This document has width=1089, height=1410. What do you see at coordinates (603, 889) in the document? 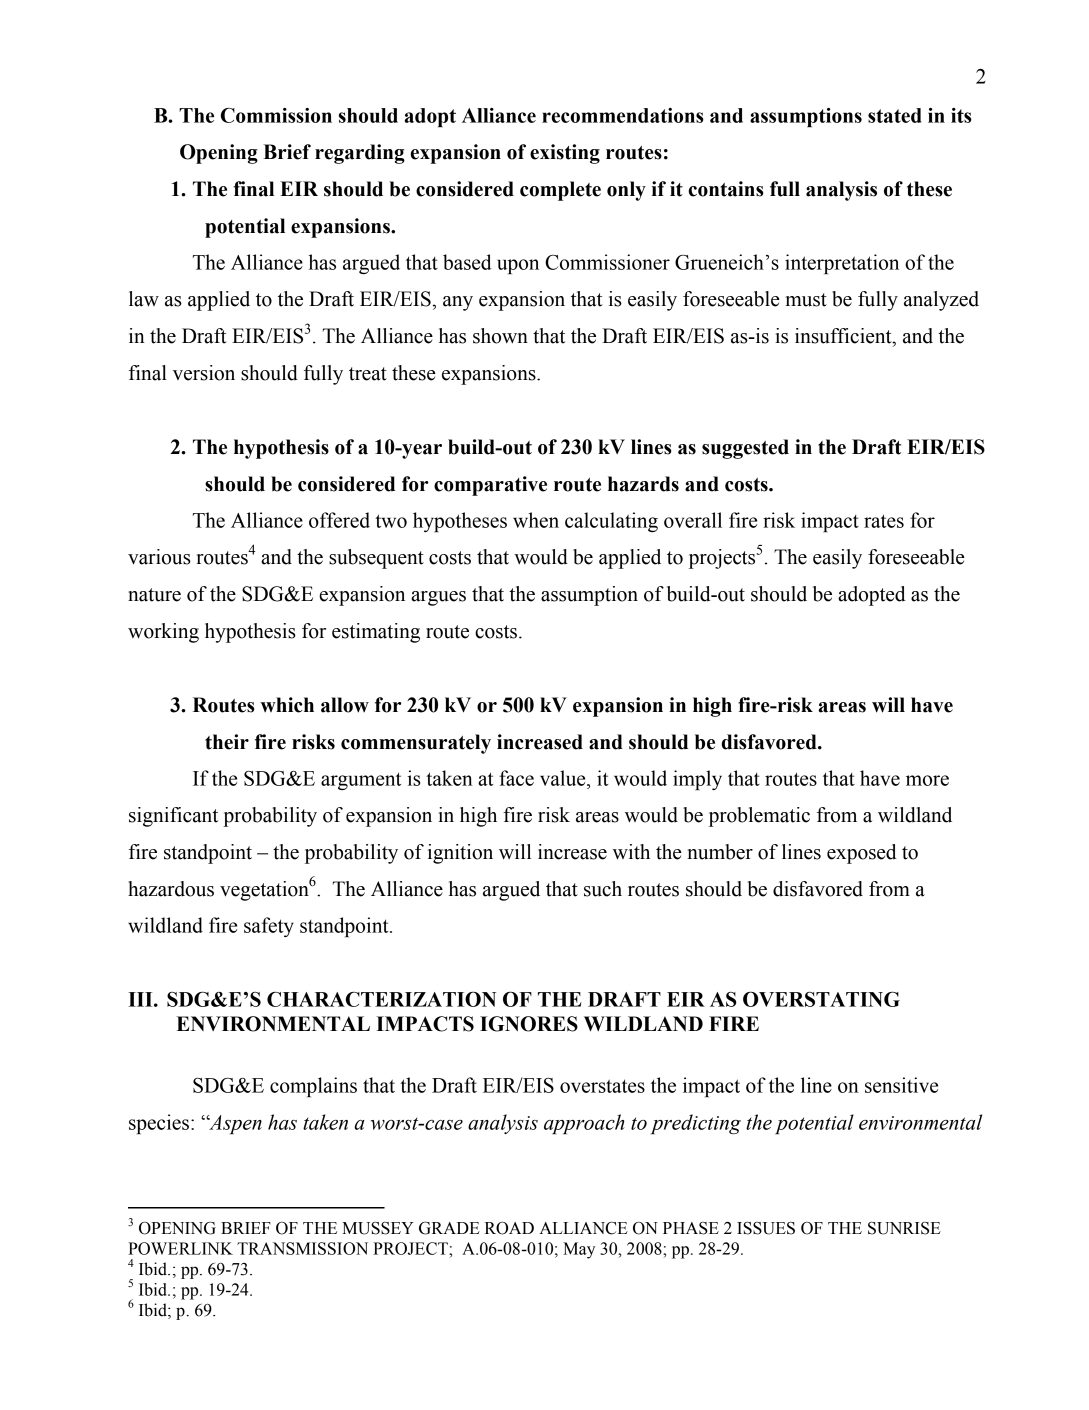
I see `such` at bounding box center [603, 889].
